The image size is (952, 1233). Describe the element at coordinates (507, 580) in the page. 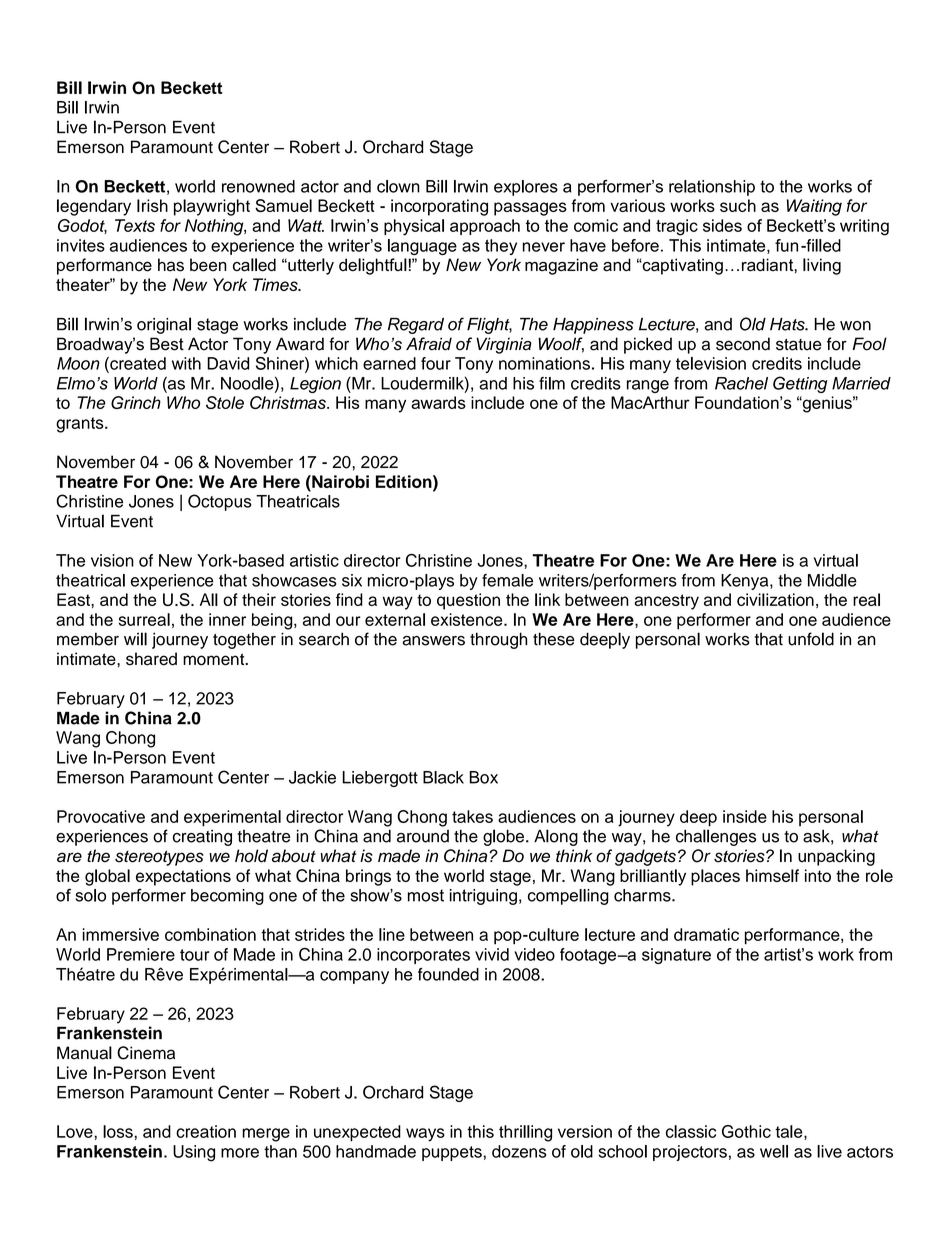

I see `female` at that location.
